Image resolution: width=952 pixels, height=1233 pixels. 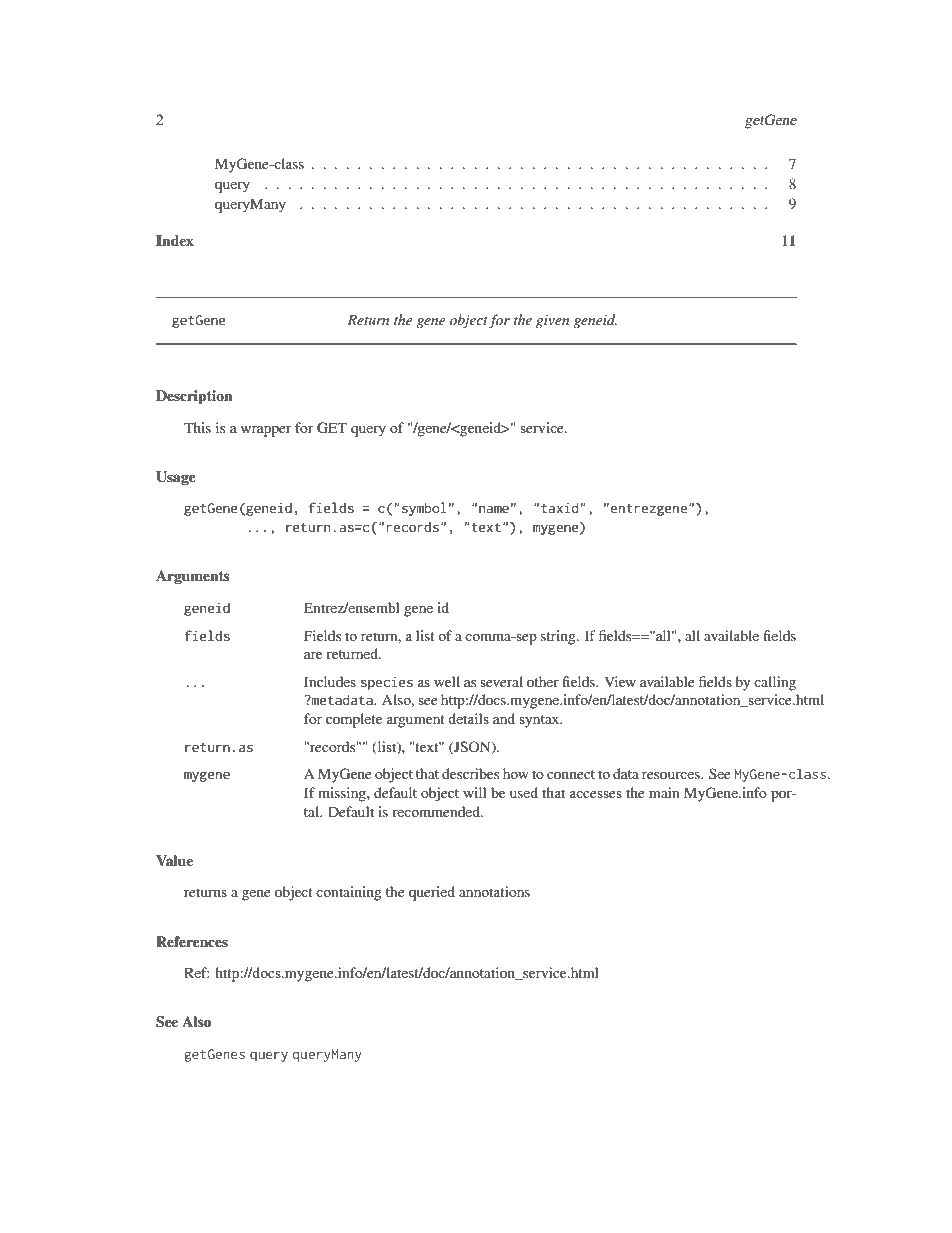 I want to click on References, so click(x=192, y=941).
